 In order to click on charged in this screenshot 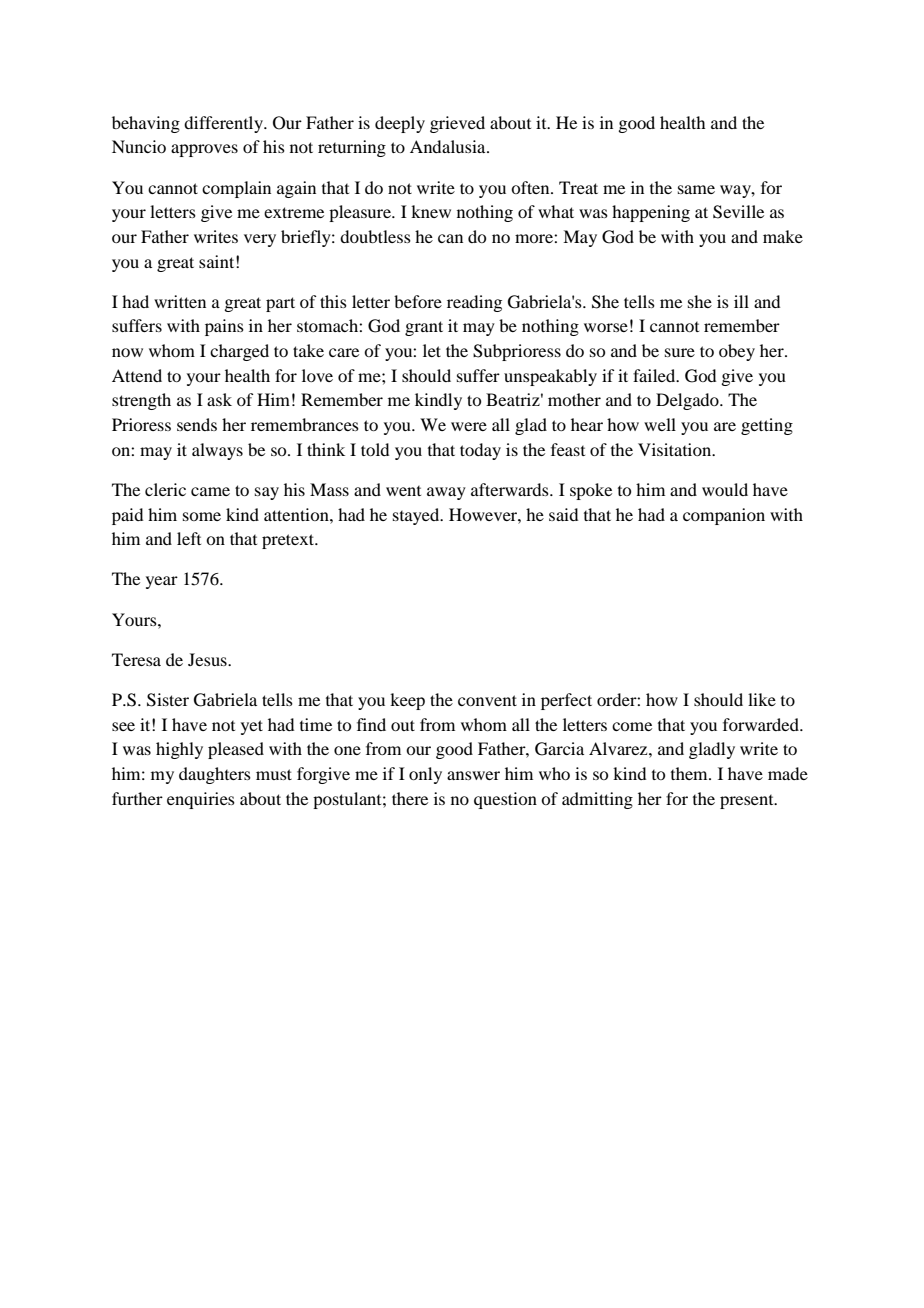, I will do `click(239, 352)`.
